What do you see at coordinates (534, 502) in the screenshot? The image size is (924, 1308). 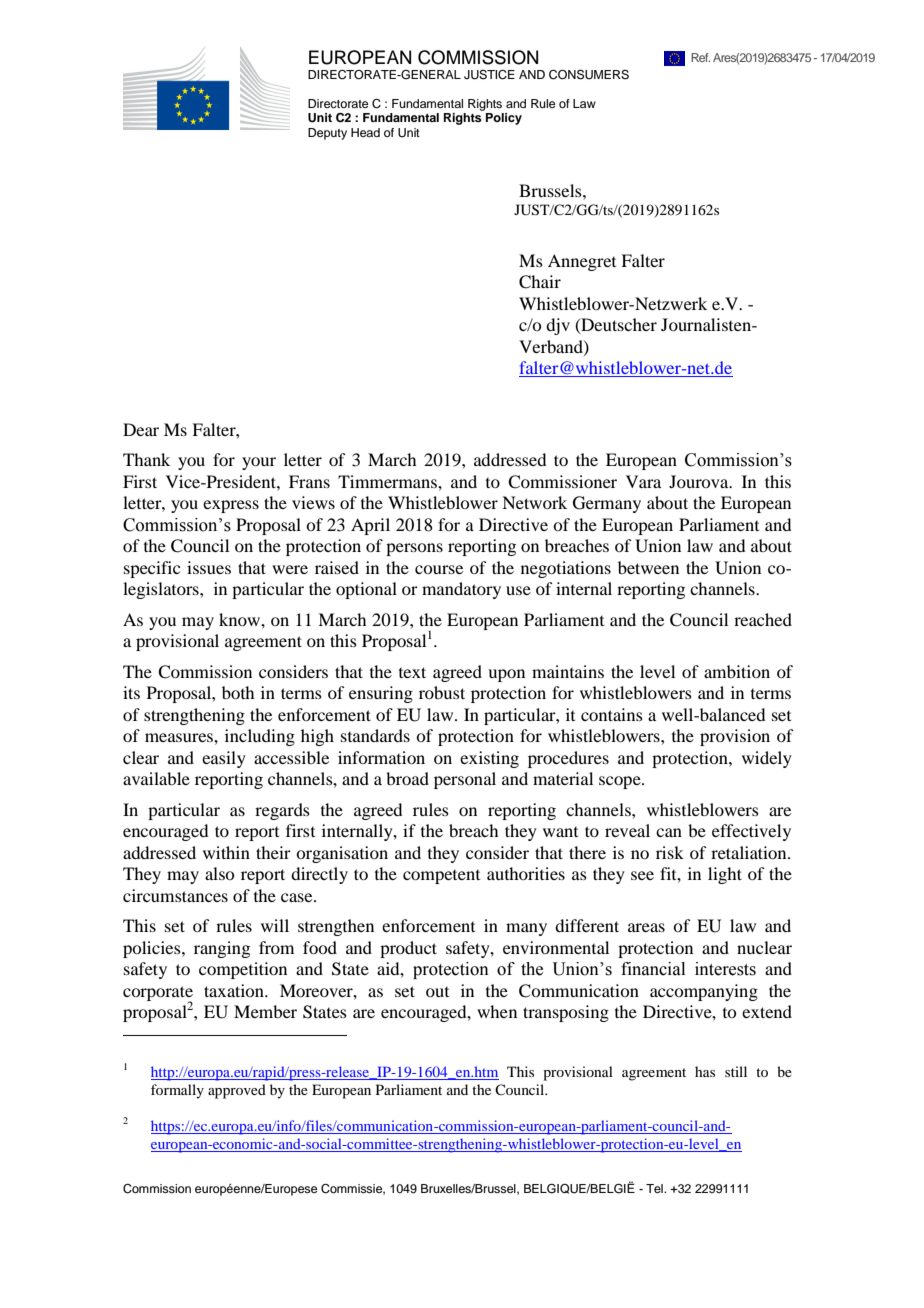 I see `Network` at bounding box center [534, 502].
